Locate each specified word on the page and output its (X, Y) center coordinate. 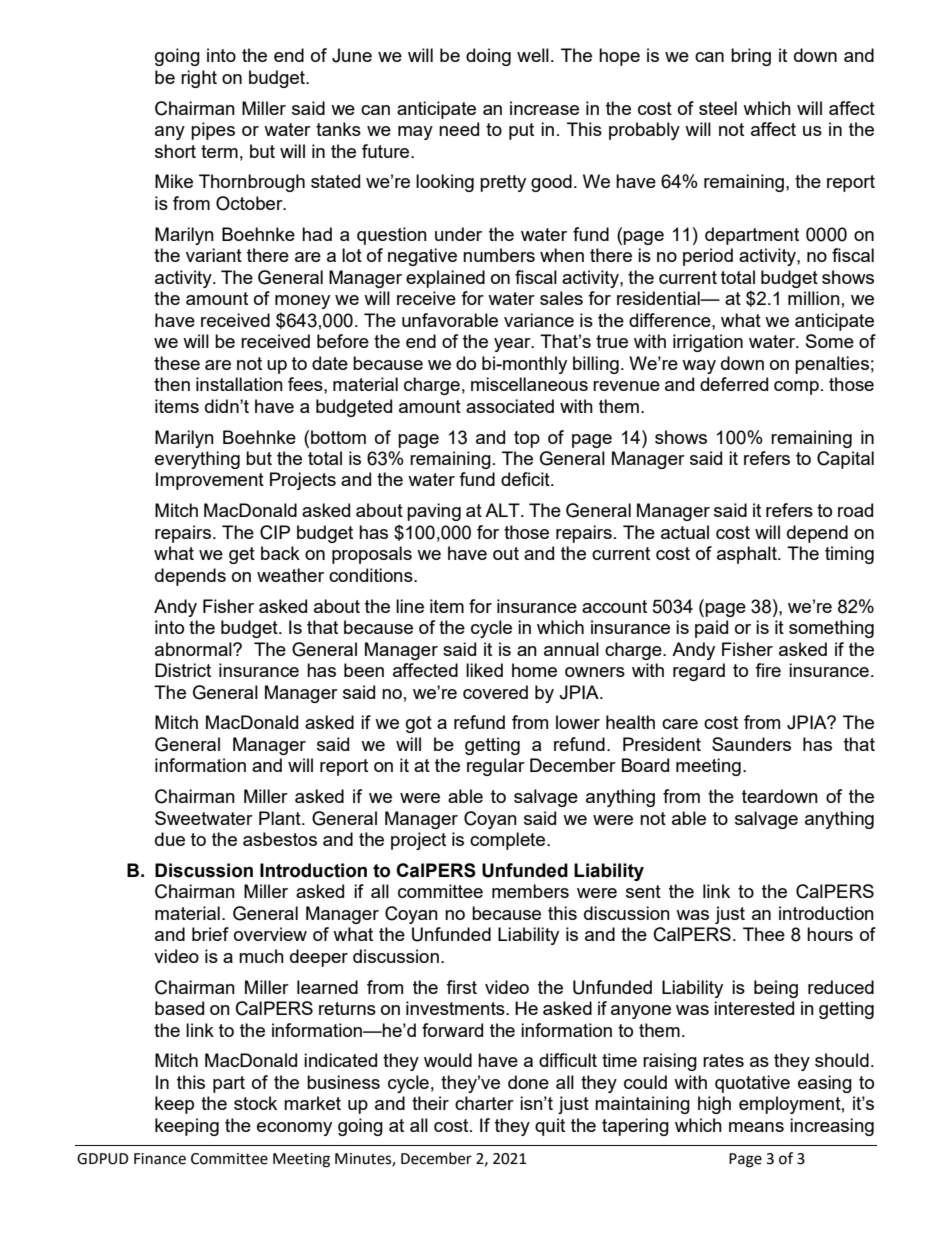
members (530, 891)
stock (255, 1103)
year (513, 345)
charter (484, 1103)
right (199, 79)
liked (484, 670)
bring (751, 57)
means (756, 1127)
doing (488, 57)
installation (239, 384)
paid (711, 629)
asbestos (280, 839)
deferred (734, 384)
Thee (764, 934)
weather (290, 575)
